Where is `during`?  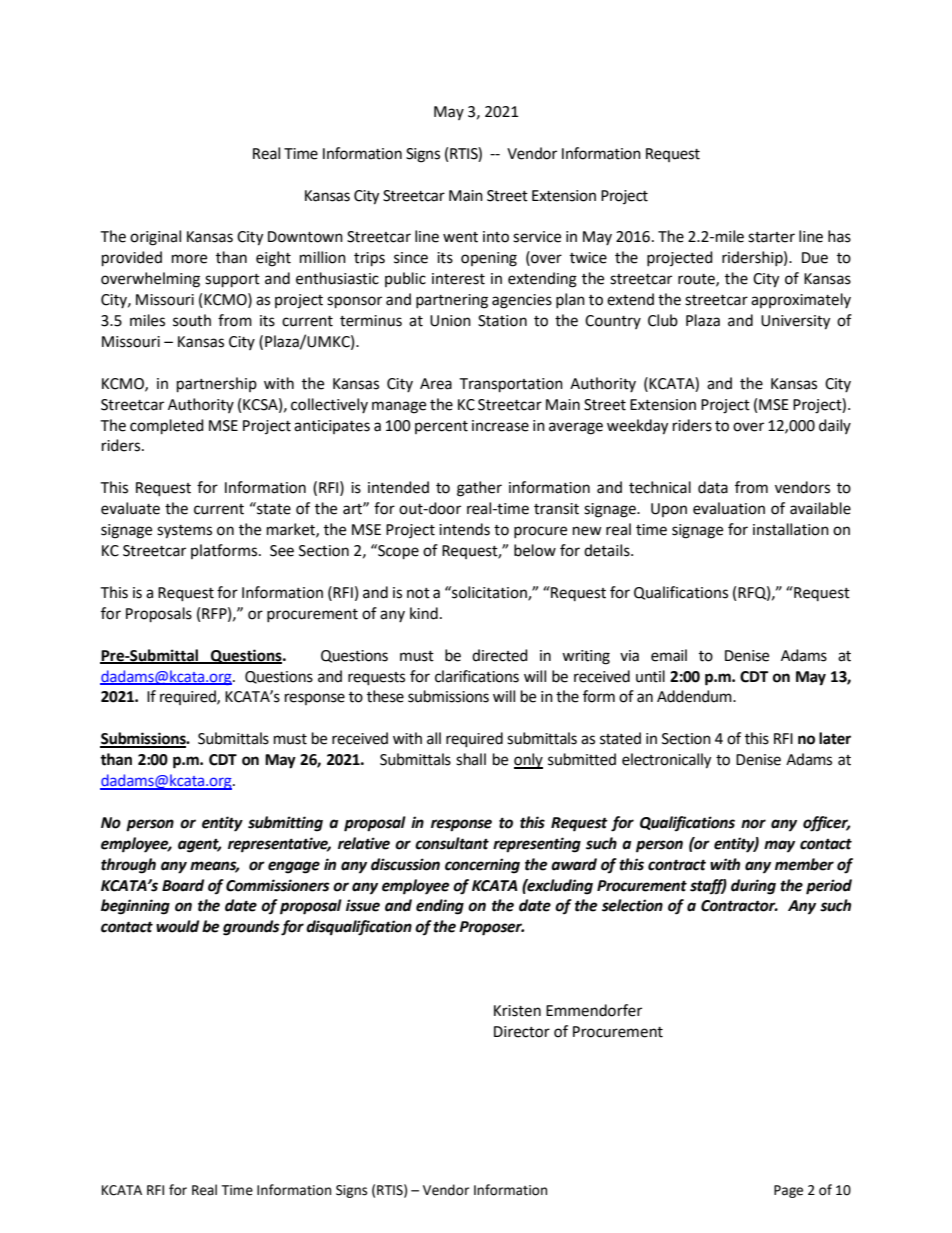 during is located at coordinates (753, 887).
